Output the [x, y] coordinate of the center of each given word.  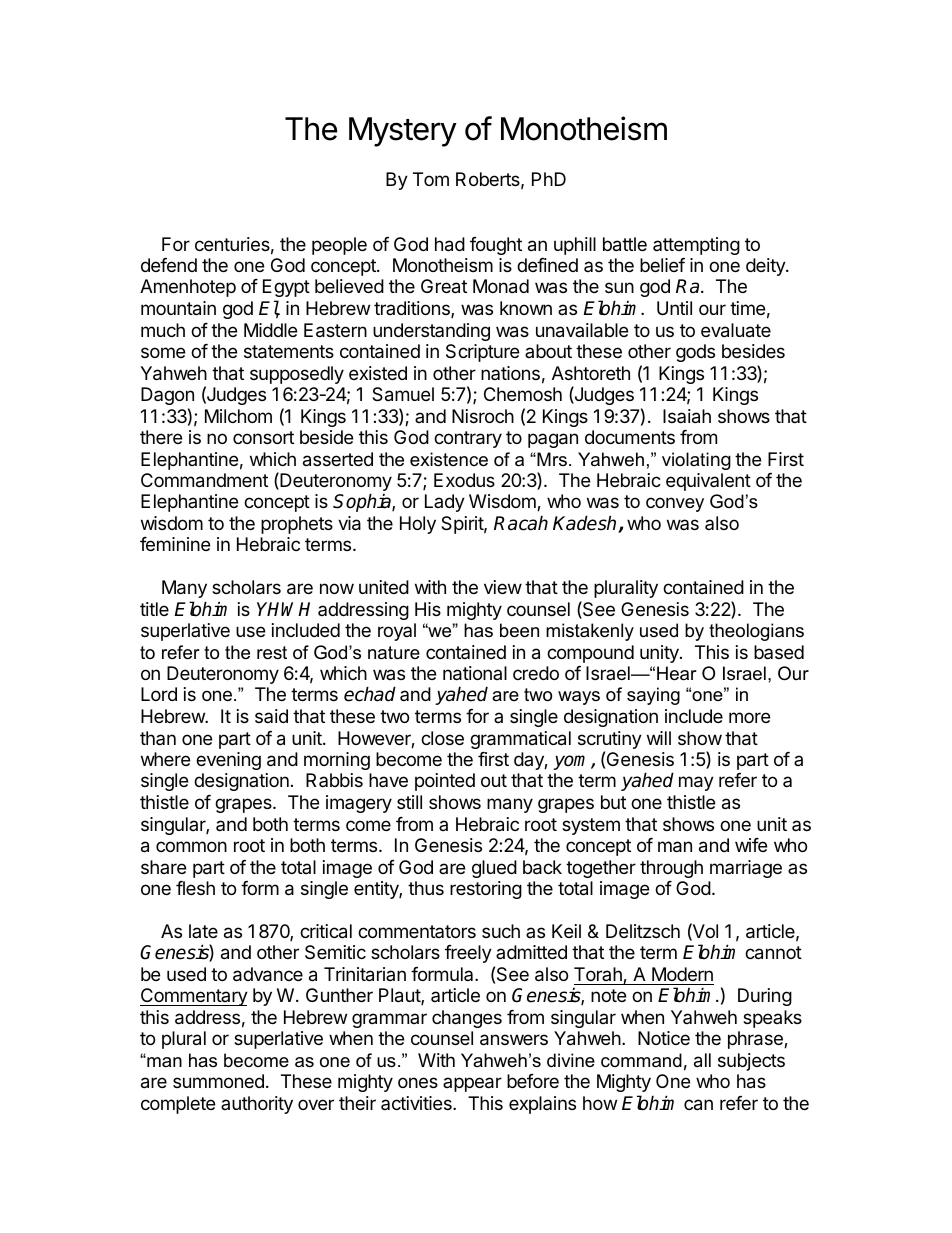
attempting [696, 246]
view [503, 587]
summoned [218, 1081]
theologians [756, 632]
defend [169, 265]
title [154, 609]
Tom [431, 179]
